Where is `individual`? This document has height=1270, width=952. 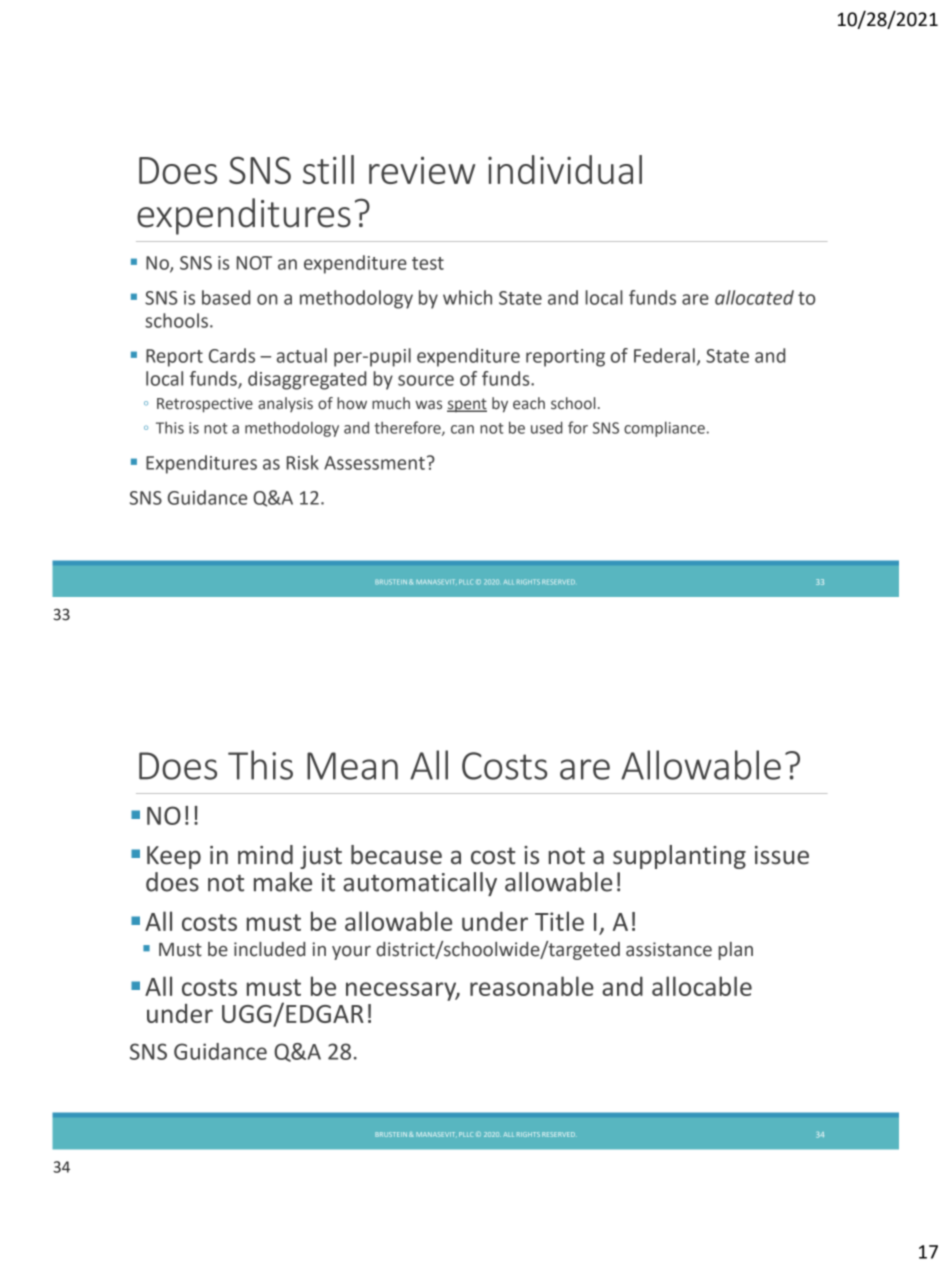
individual is located at coordinates (565, 169).
